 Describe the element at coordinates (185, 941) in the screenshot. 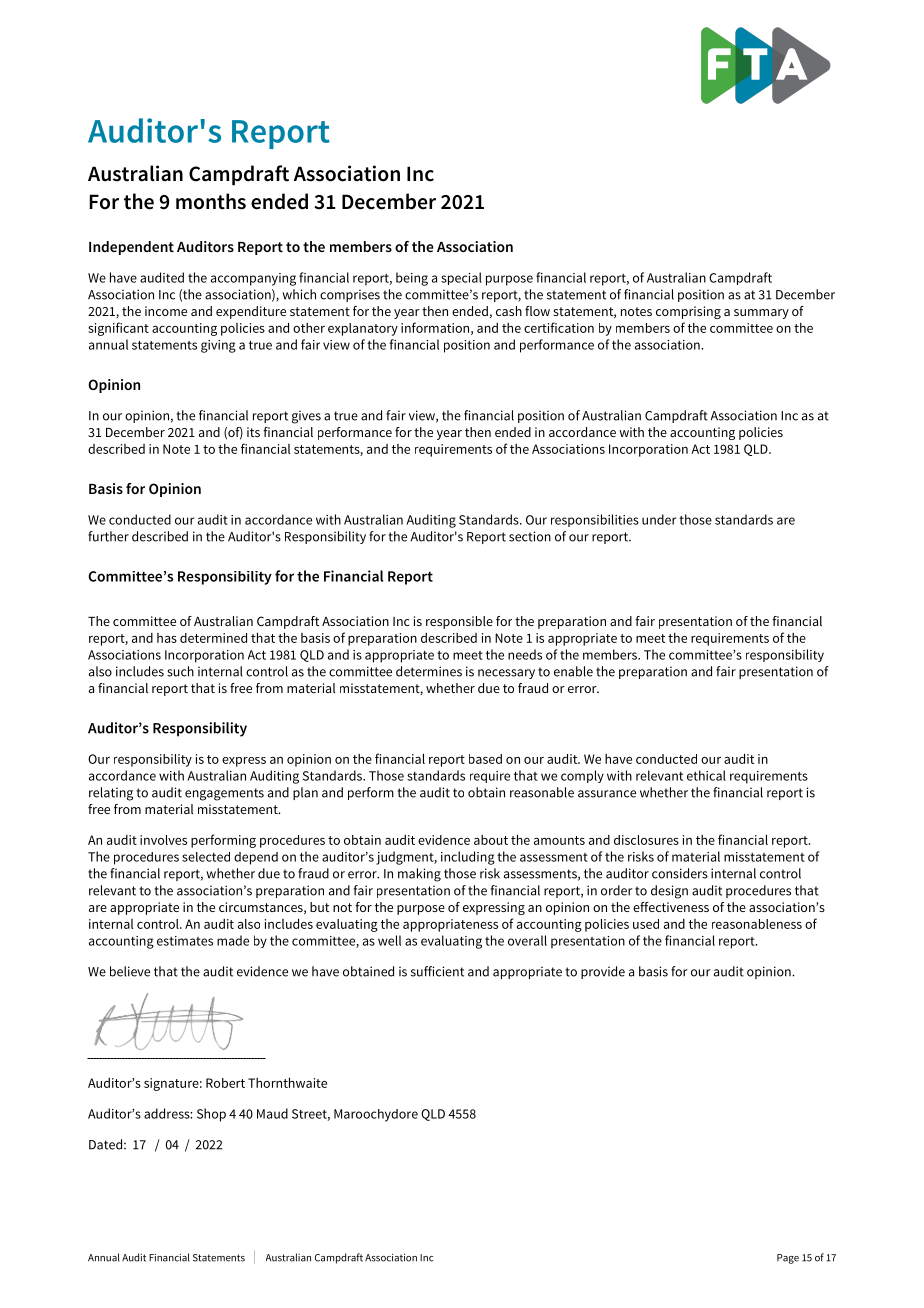

I see `estimates` at that location.
